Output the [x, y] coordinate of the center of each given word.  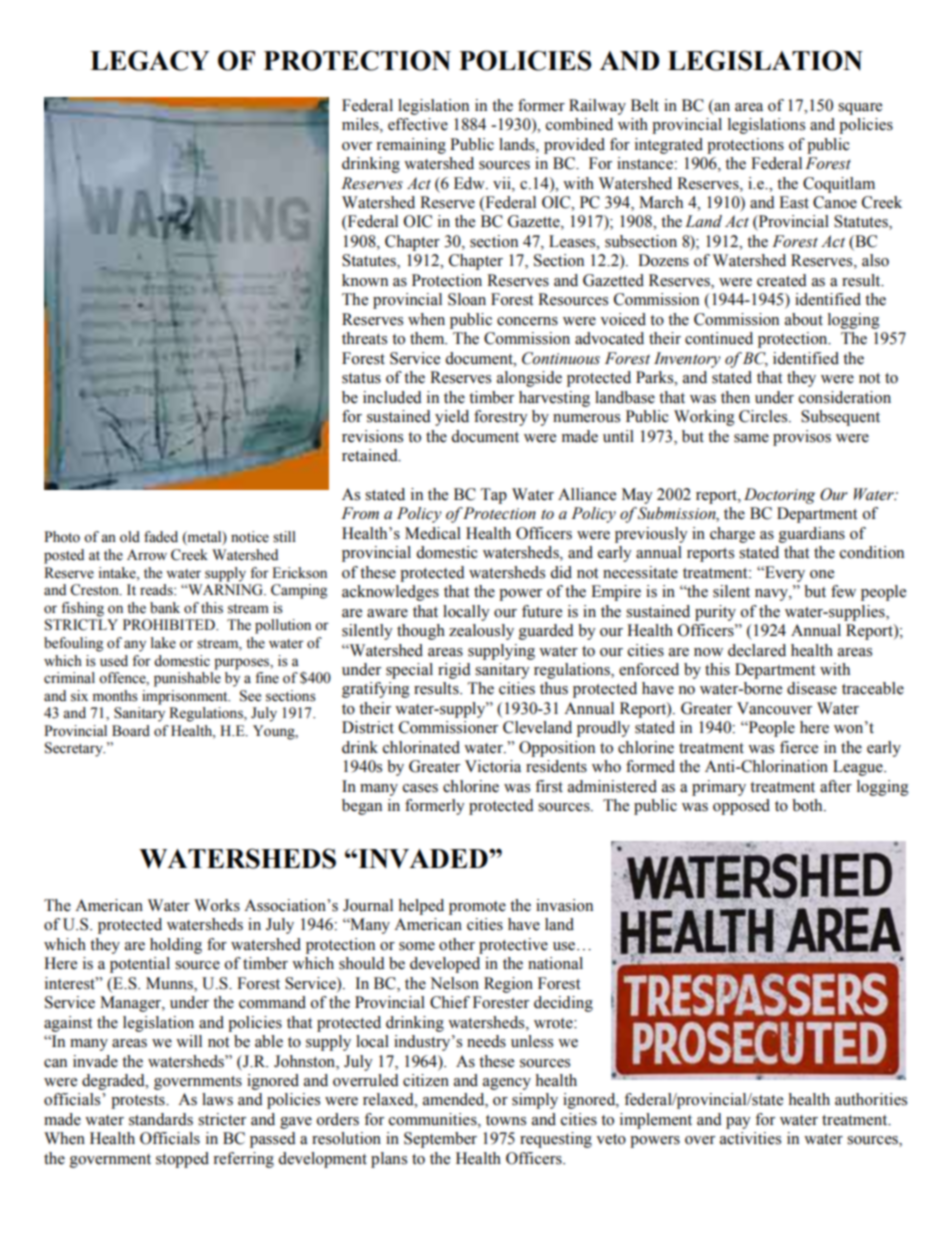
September [440, 1140]
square [860, 109]
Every [784, 574]
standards [161, 1119]
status [361, 378]
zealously [481, 632]
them [428, 338]
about [804, 319]
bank [165, 608]
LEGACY [149, 60]
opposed [741, 807]
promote [477, 908]
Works [217, 905]
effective [418, 124]
